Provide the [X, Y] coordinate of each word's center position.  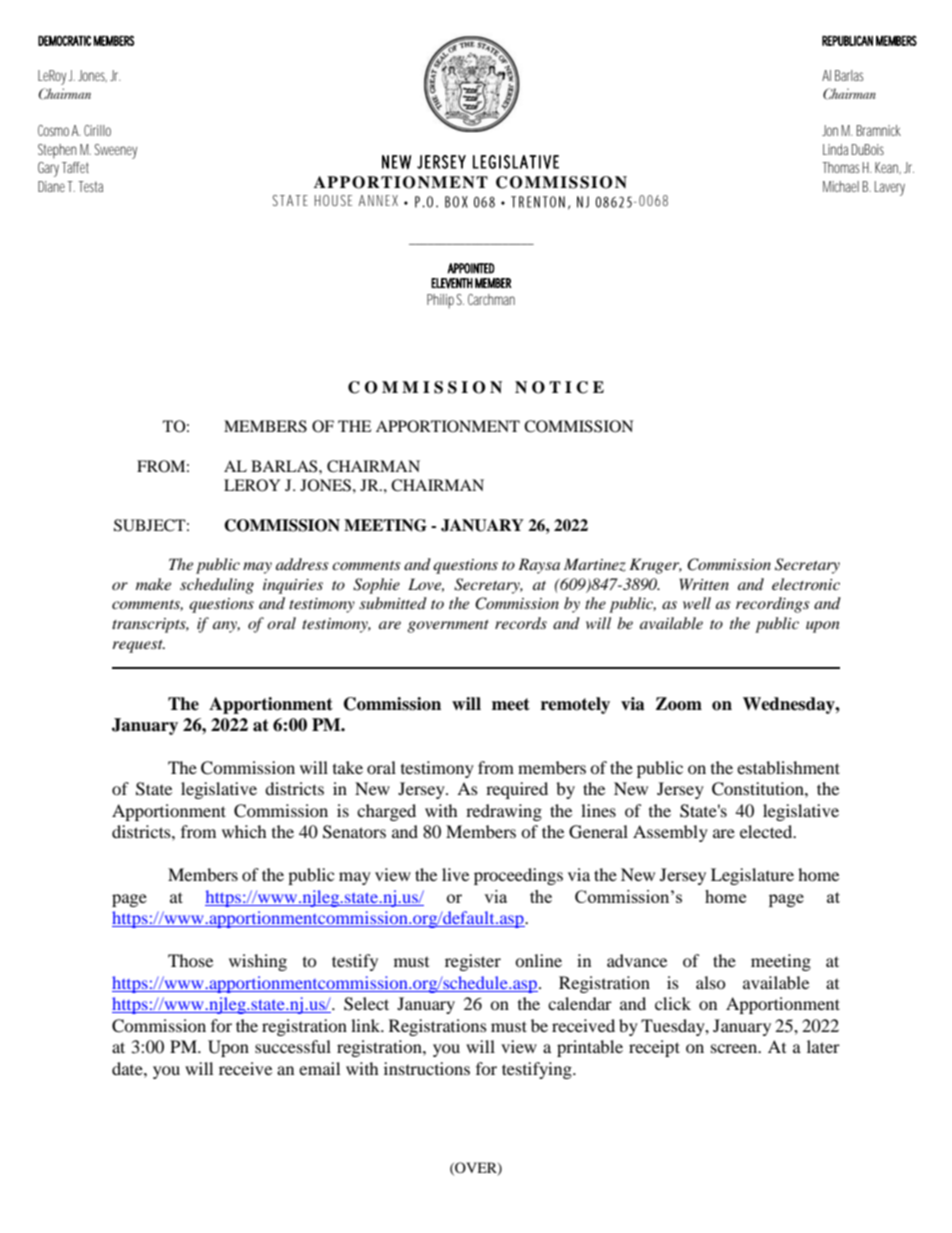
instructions [427, 1068]
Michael [841, 186]
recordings [773, 605]
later [823, 1046]
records [521, 623]
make [153, 584]
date [128, 1068]
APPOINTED [471, 268]
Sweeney [116, 151]
